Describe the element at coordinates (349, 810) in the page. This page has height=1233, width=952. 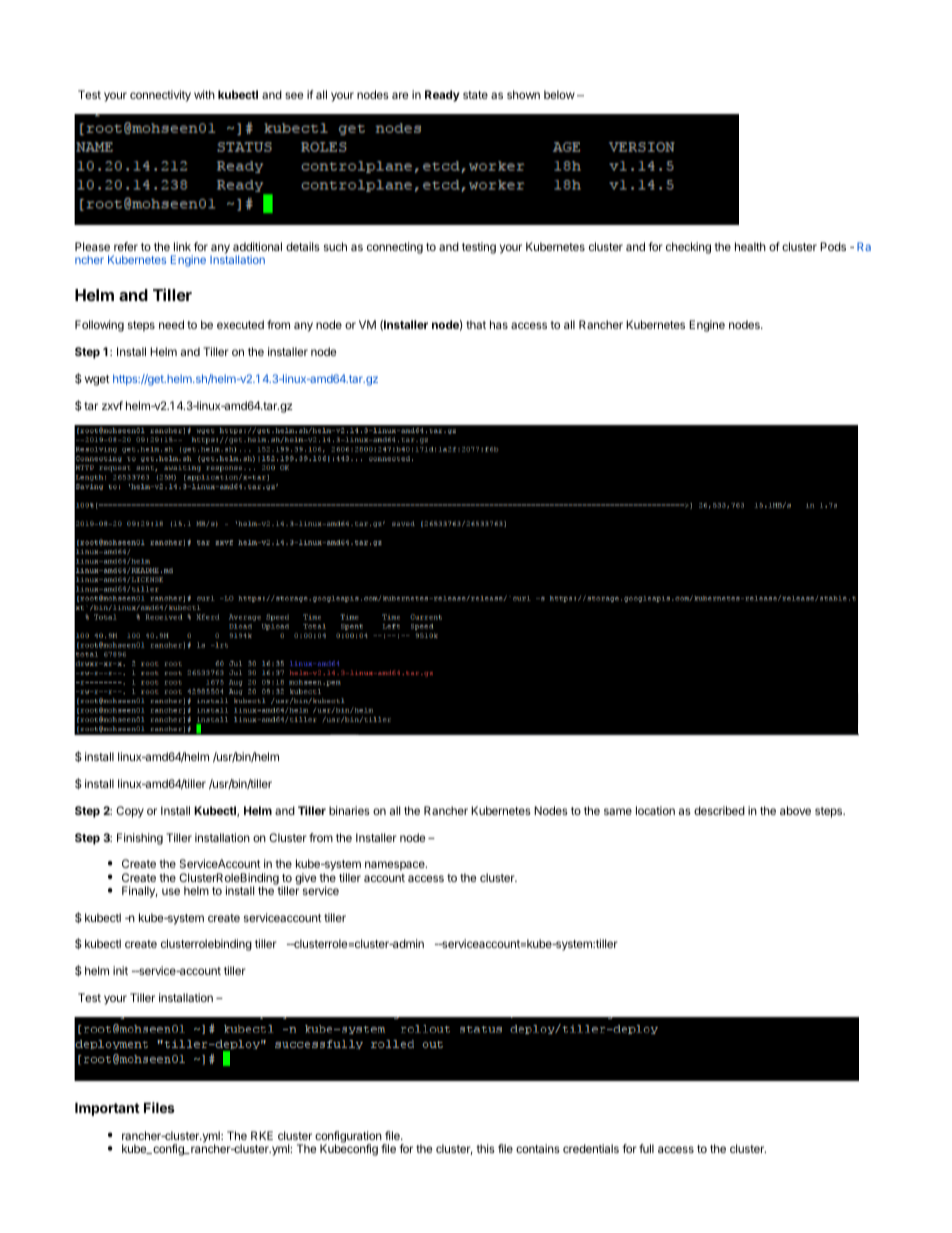
I see `binaries` at that location.
